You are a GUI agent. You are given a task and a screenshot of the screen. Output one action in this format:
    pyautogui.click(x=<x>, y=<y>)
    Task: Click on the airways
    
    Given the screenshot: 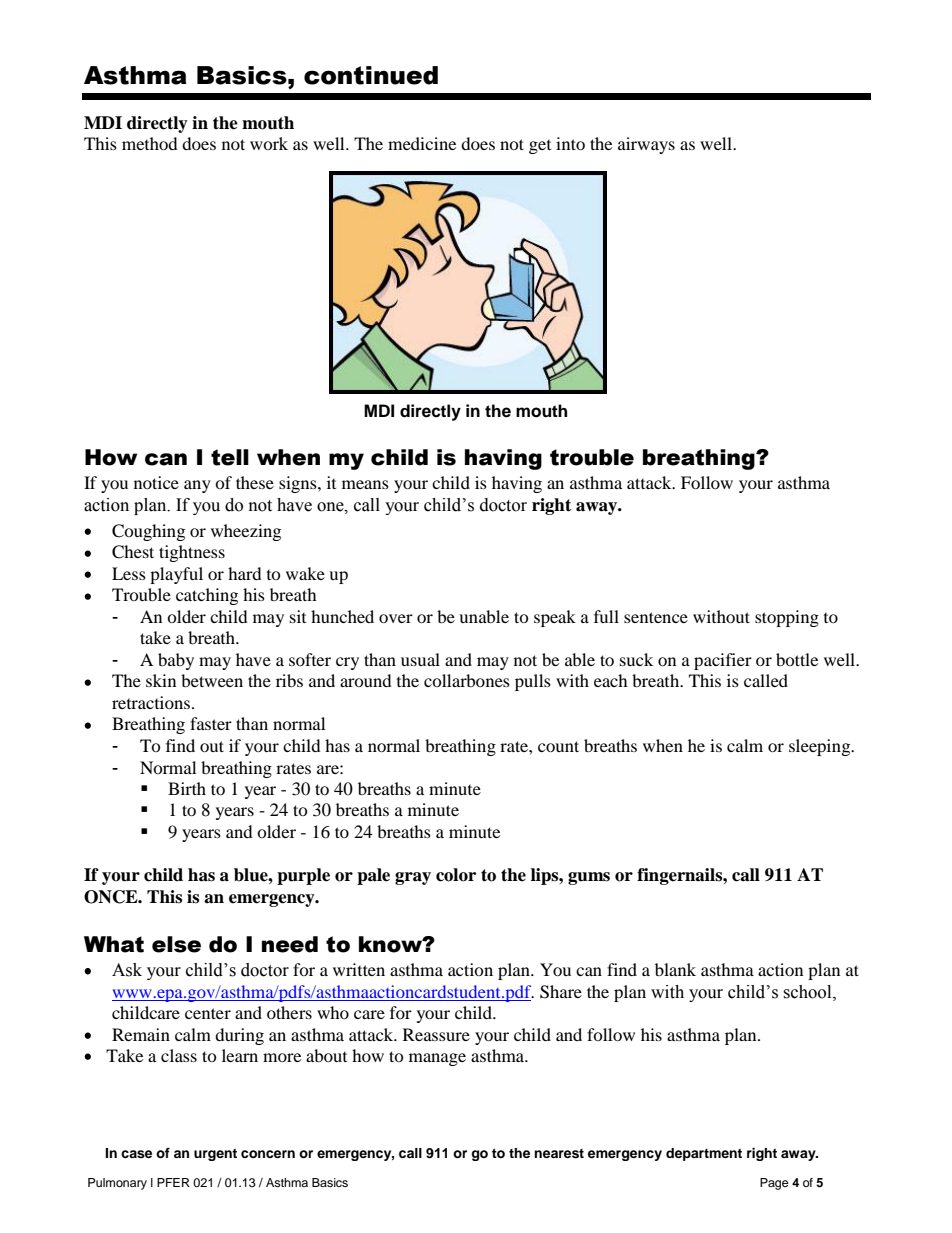 What is the action you would take?
    pyautogui.click(x=646, y=145)
